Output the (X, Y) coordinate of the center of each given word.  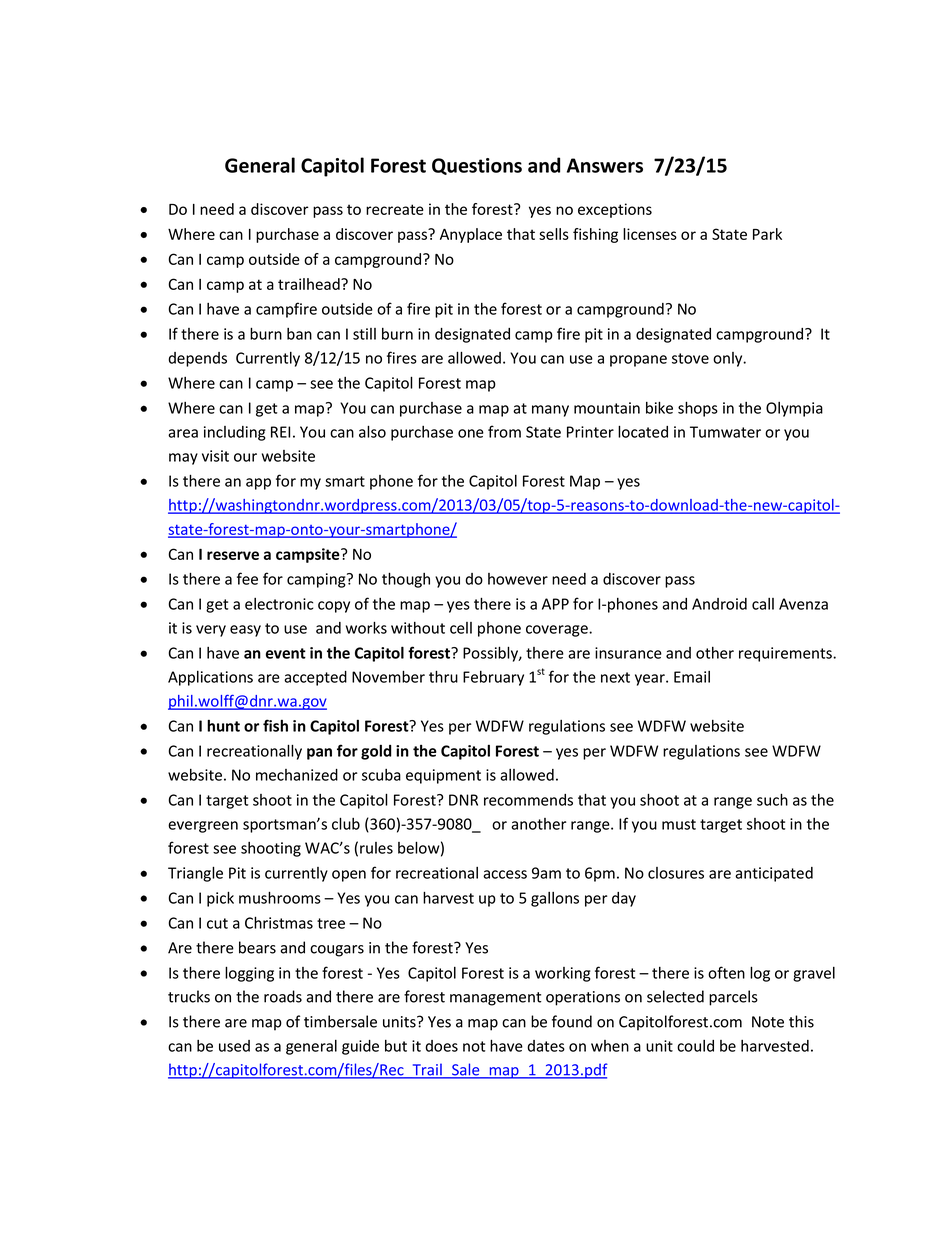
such (772, 799)
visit (215, 456)
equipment (443, 776)
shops (698, 409)
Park (767, 234)
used (234, 1046)
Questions (477, 166)
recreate (395, 209)
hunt (223, 726)
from (504, 431)
